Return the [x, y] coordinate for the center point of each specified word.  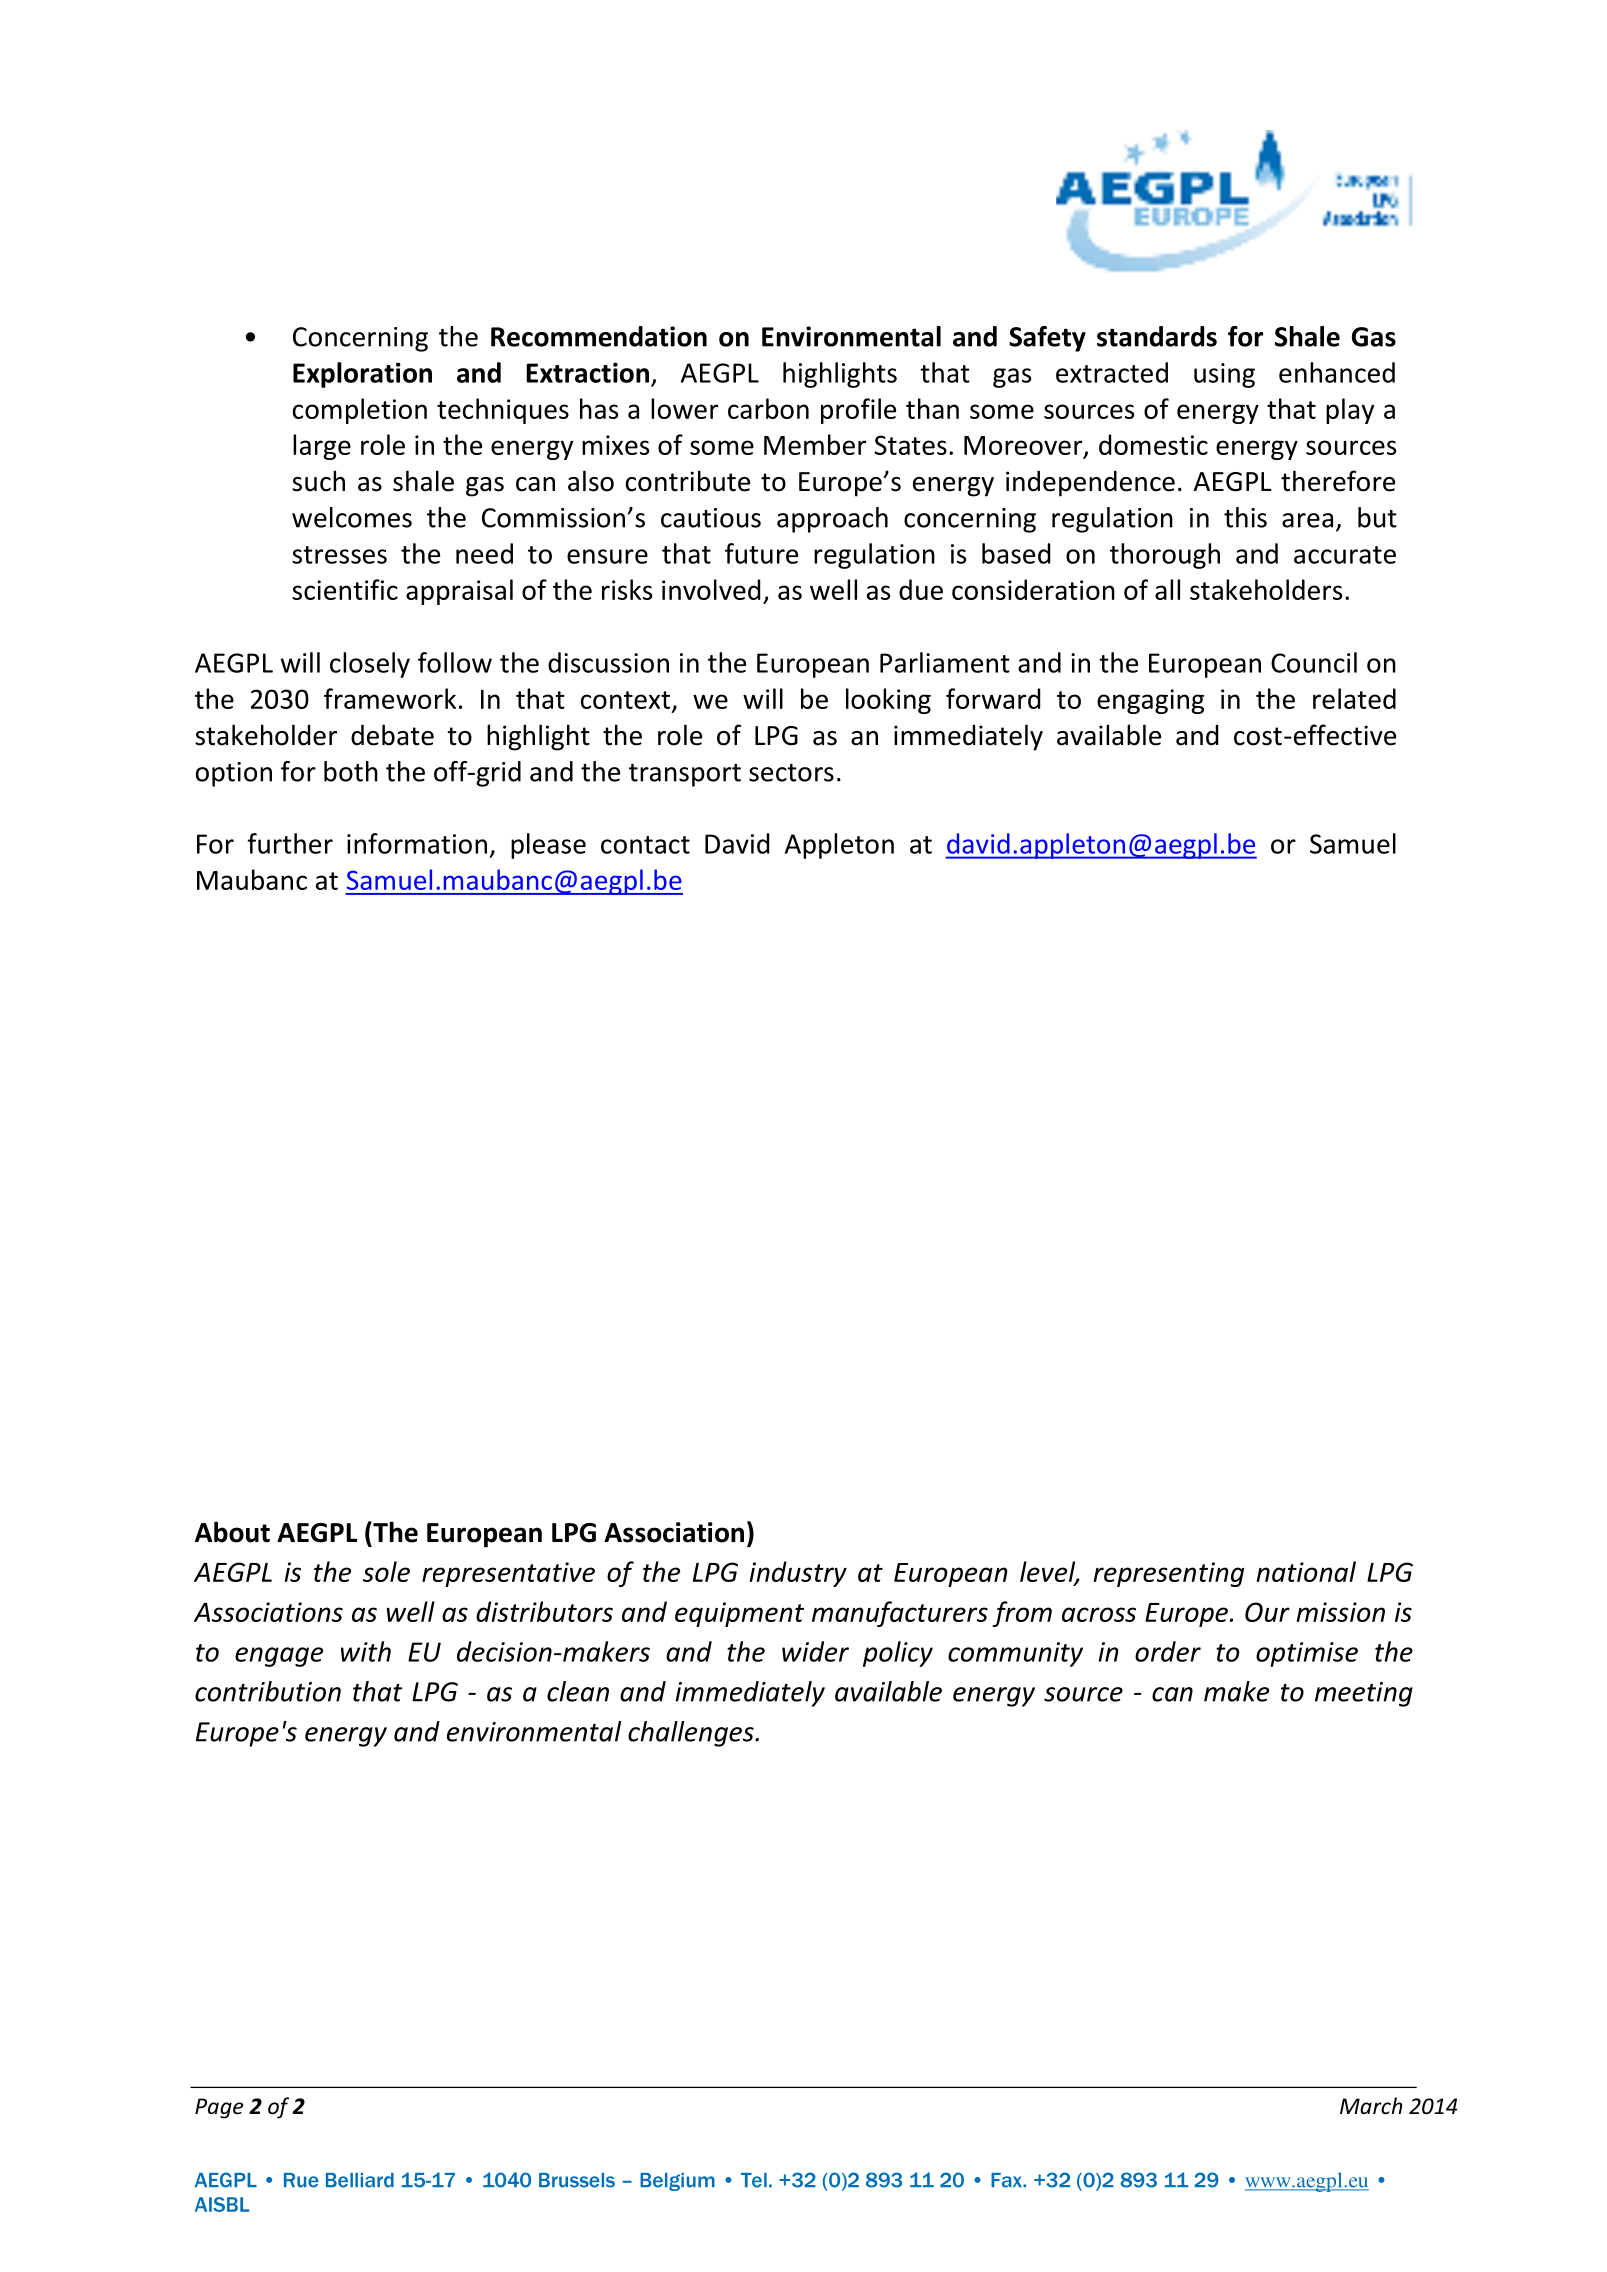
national [1306, 1571]
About [232, 1532]
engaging [1150, 701]
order [1168, 1651]
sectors [791, 773]
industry [798, 1574]
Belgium [677, 2182]
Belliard [360, 2180]
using [1224, 375]
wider [815, 1651]
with [366, 1651]
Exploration [362, 375]
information [417, 843]
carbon [768, 408]
